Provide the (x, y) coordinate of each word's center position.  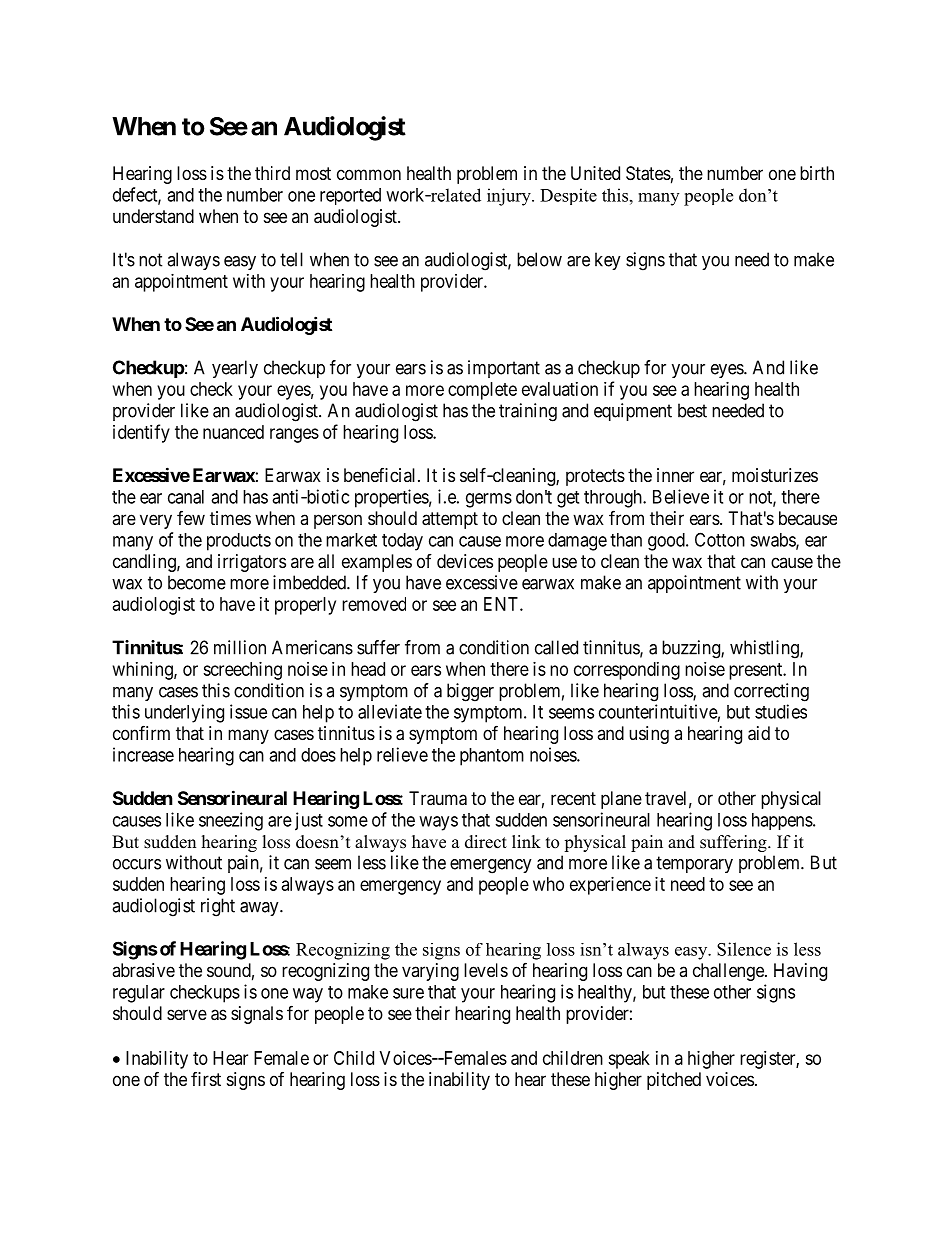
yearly (235, 369)
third (272, 173)
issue (248, 711)
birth (817, 173)
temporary (694, 864)
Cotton (720, 539)
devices (465, 561)
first (206, 1079)
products (239, 542)
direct (486, 842)
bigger (470, 692)
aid (759, 733)
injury (510, 197)
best (692, 410)
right (218, 907)
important (504, 369)
